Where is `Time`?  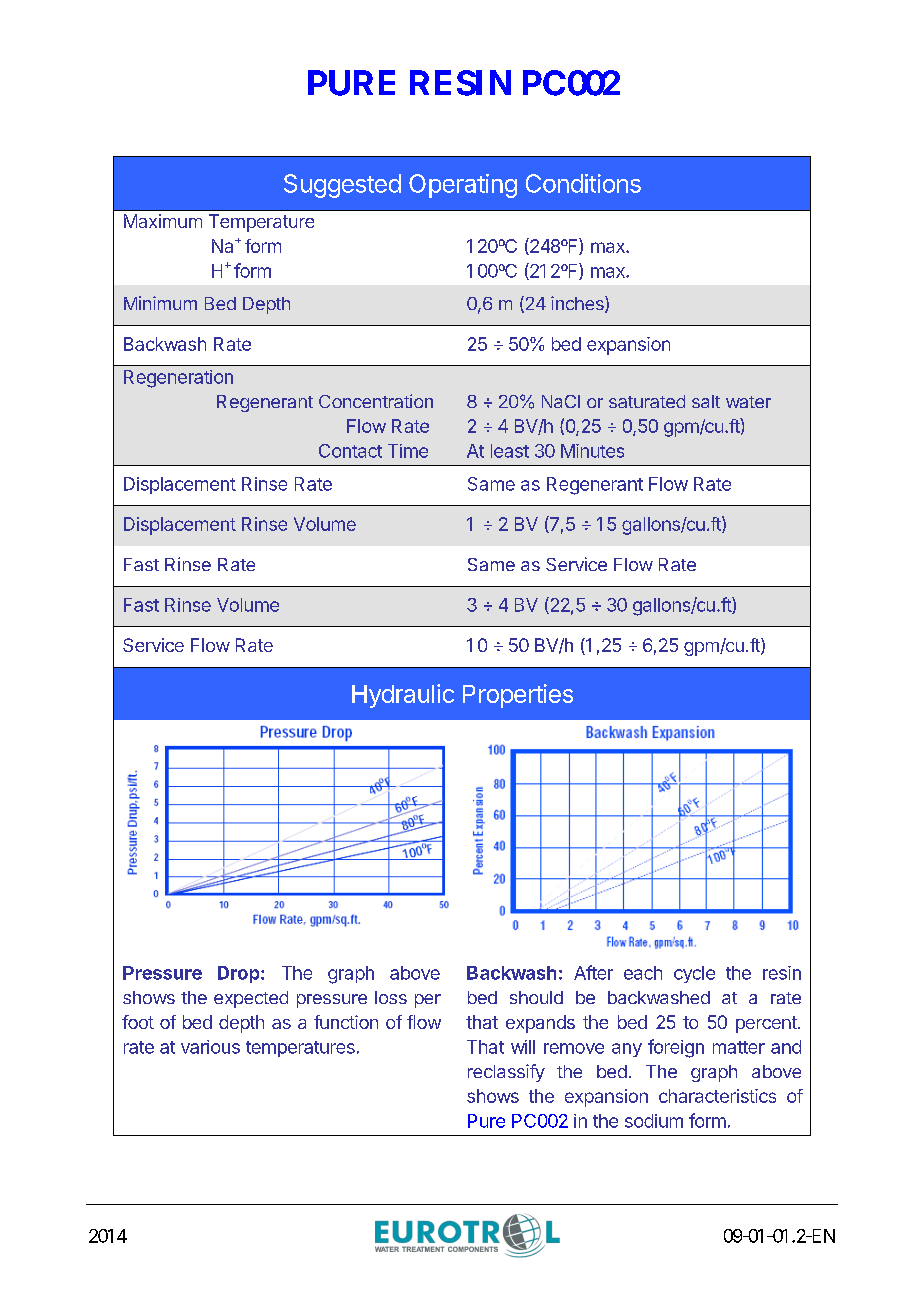
Time is located at coordinates (408, 451).
